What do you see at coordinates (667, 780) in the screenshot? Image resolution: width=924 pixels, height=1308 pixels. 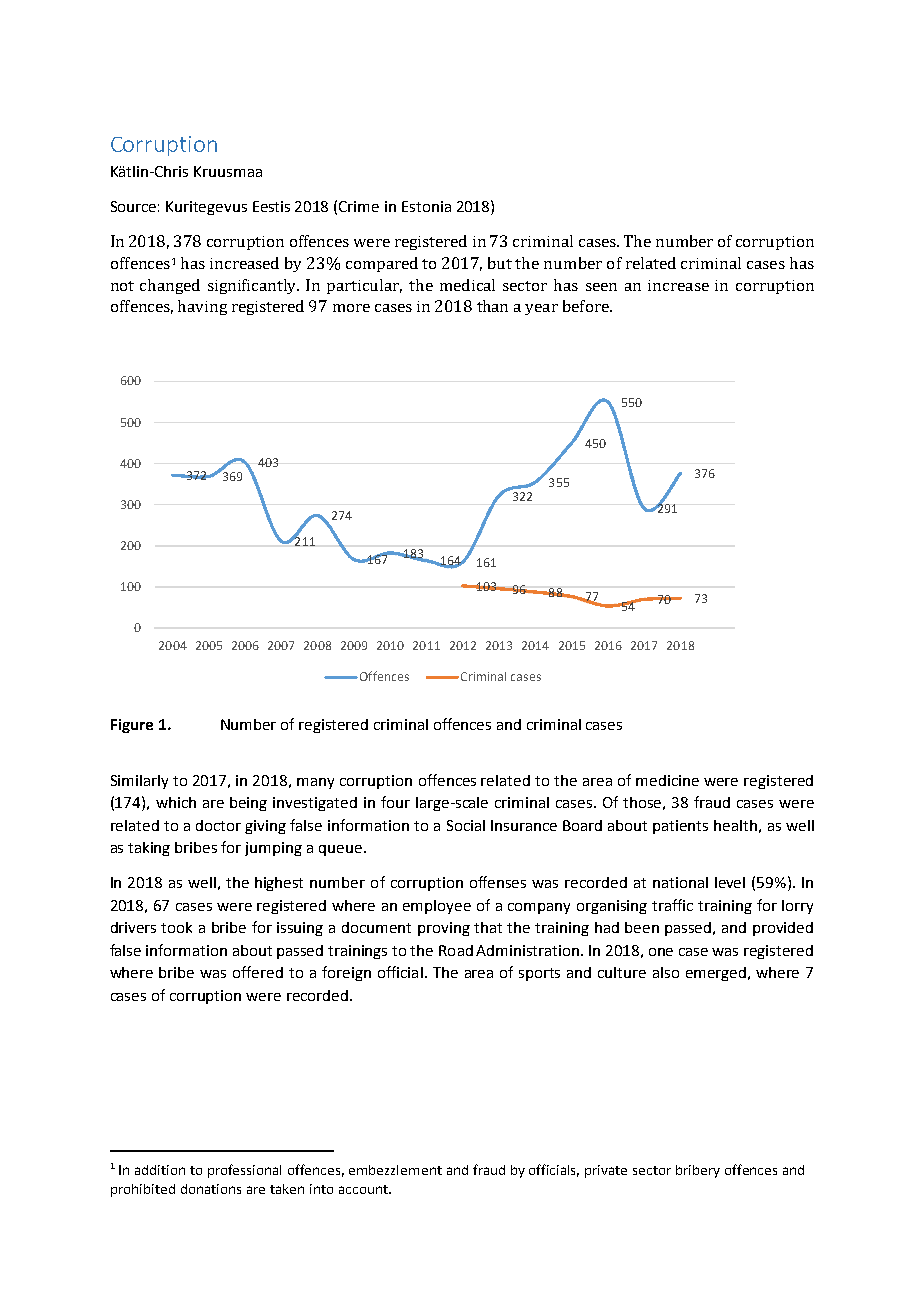 I see `medicine` at bounding box center [667, 780].
